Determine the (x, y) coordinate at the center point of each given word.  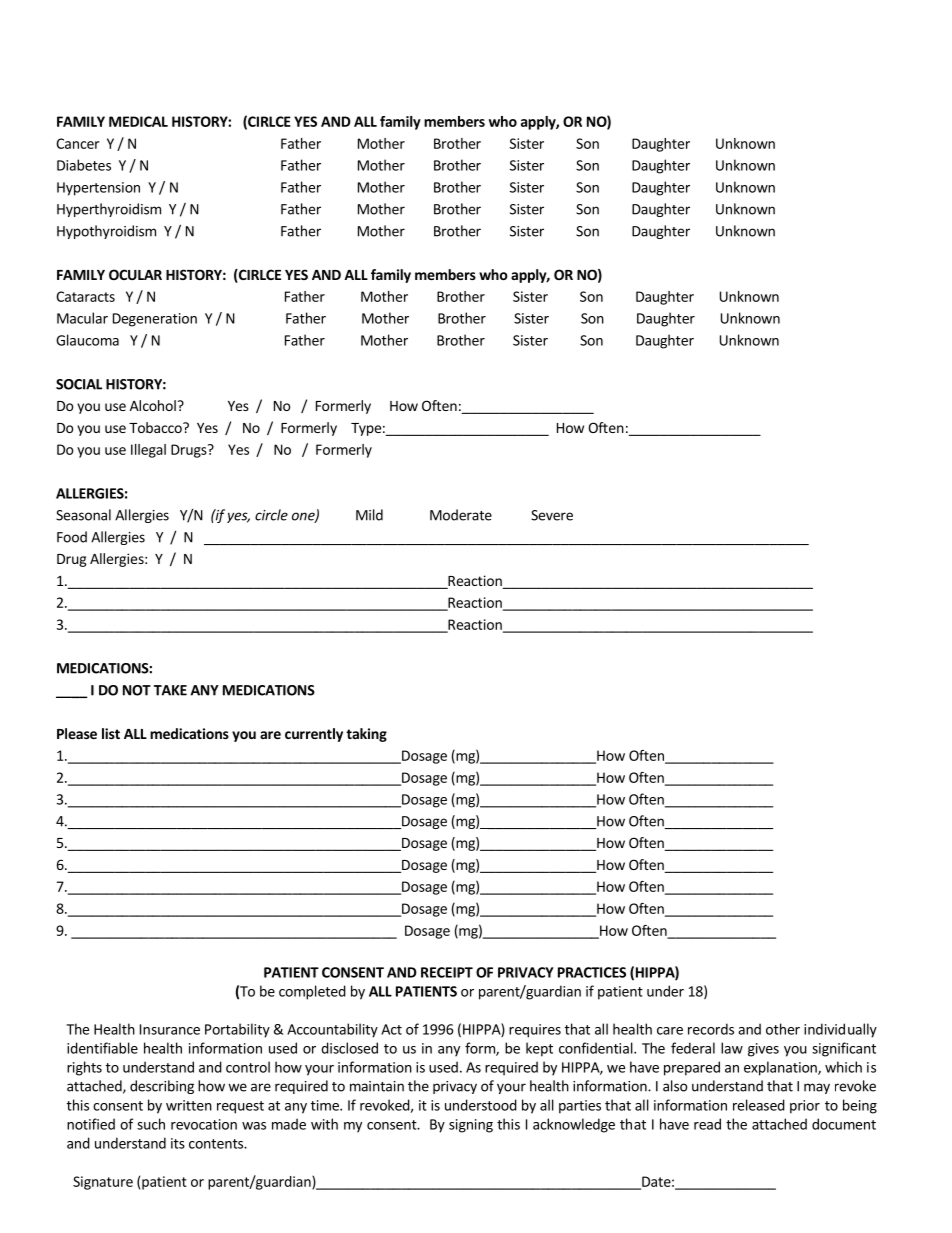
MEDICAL (138, 121)
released (759, 1105)
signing (471, 1126)
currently (314, 735)
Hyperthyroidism (109, 210)
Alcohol (153, 405)
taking (366, 735)
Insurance (170, 1029)
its (178, 1143)
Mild (369, 515)
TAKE (170, 690)
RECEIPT (447, 972)
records (711, 1029)
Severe (552, 515)
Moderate (461, 515)
